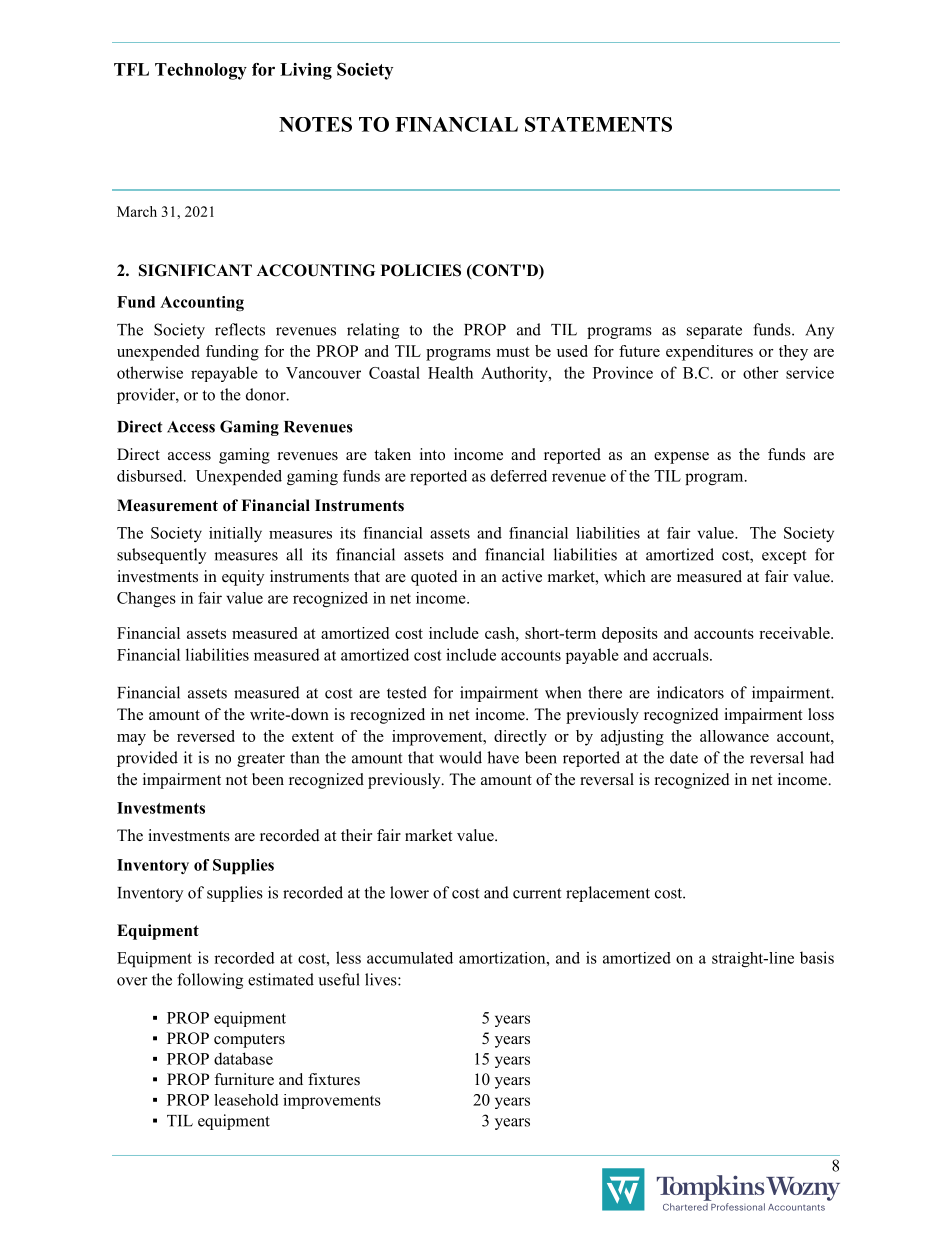 This screenshot has height=1233, width=952. Describe the element at coordinates (598, 124) in the screenshot. I see `STATEMENTS` at that location.
